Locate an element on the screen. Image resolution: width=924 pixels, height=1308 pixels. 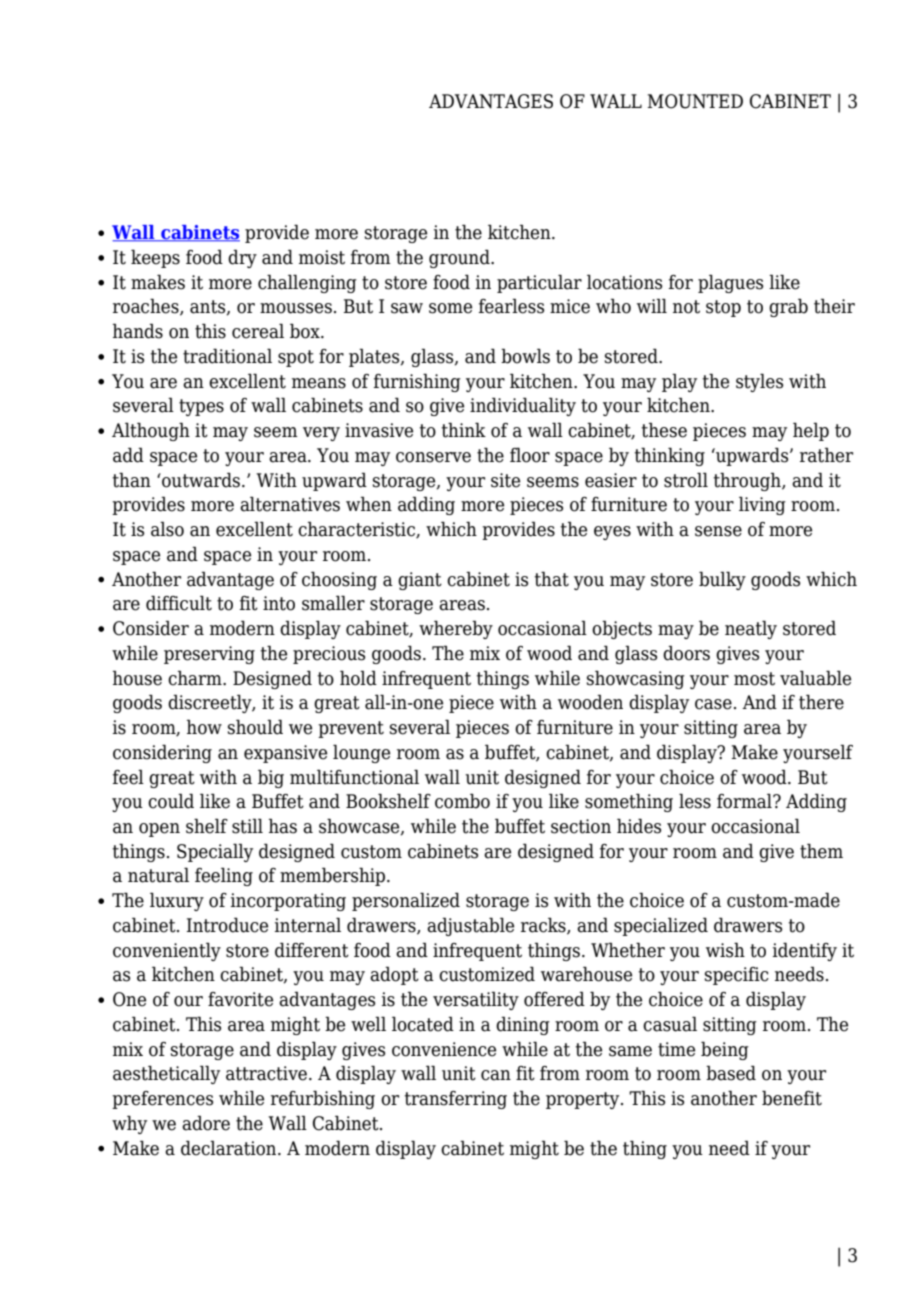
dry is located at coordinates (242, 258).
